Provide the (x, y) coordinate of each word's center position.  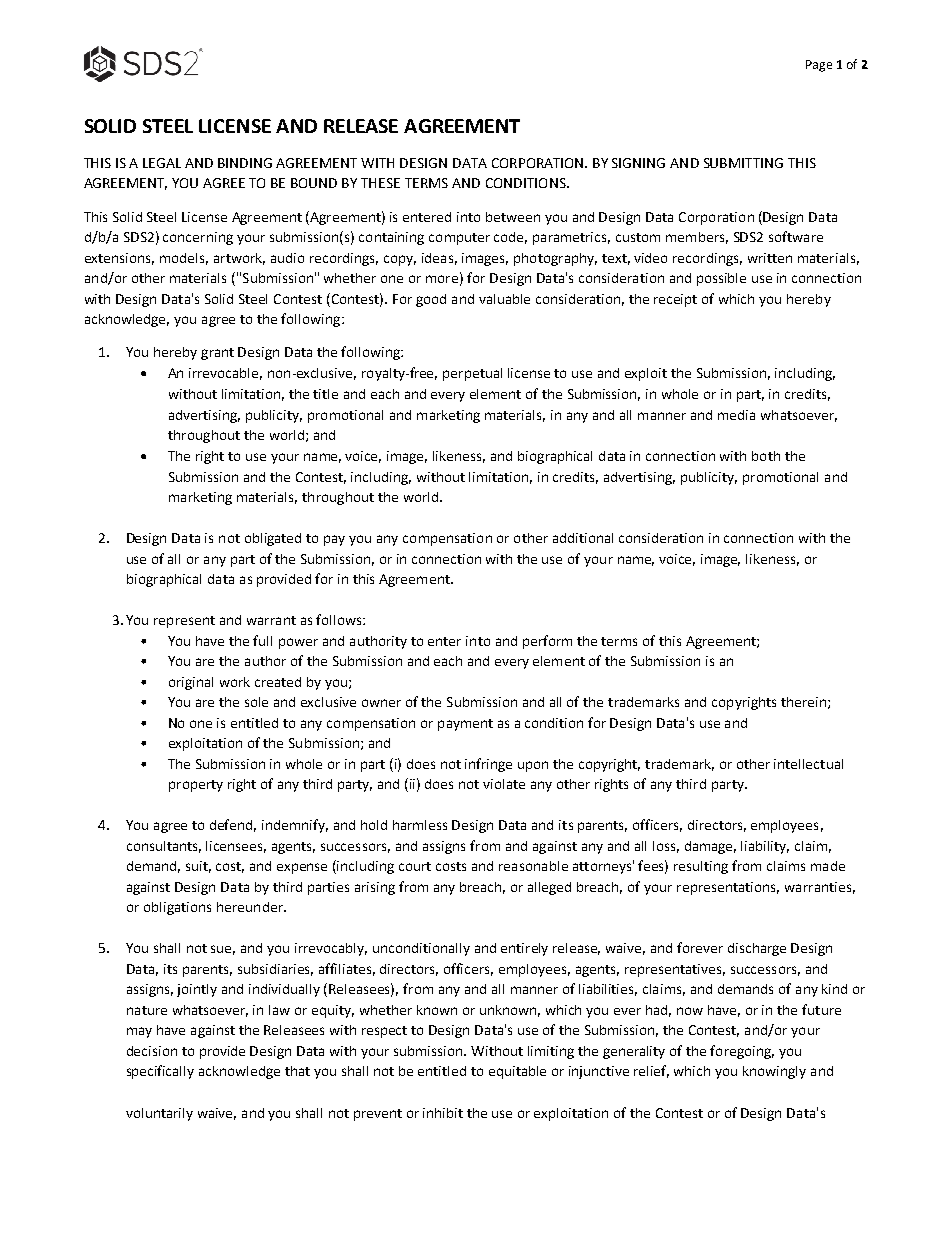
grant (217, 354)
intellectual (808, 764)
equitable (517, 1072)
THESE (380, 183)
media (736, 415)
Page (819, 66)
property (196, 786)
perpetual (472, 374)
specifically (160, 1072)
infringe (488, 765)
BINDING (245, 163)
